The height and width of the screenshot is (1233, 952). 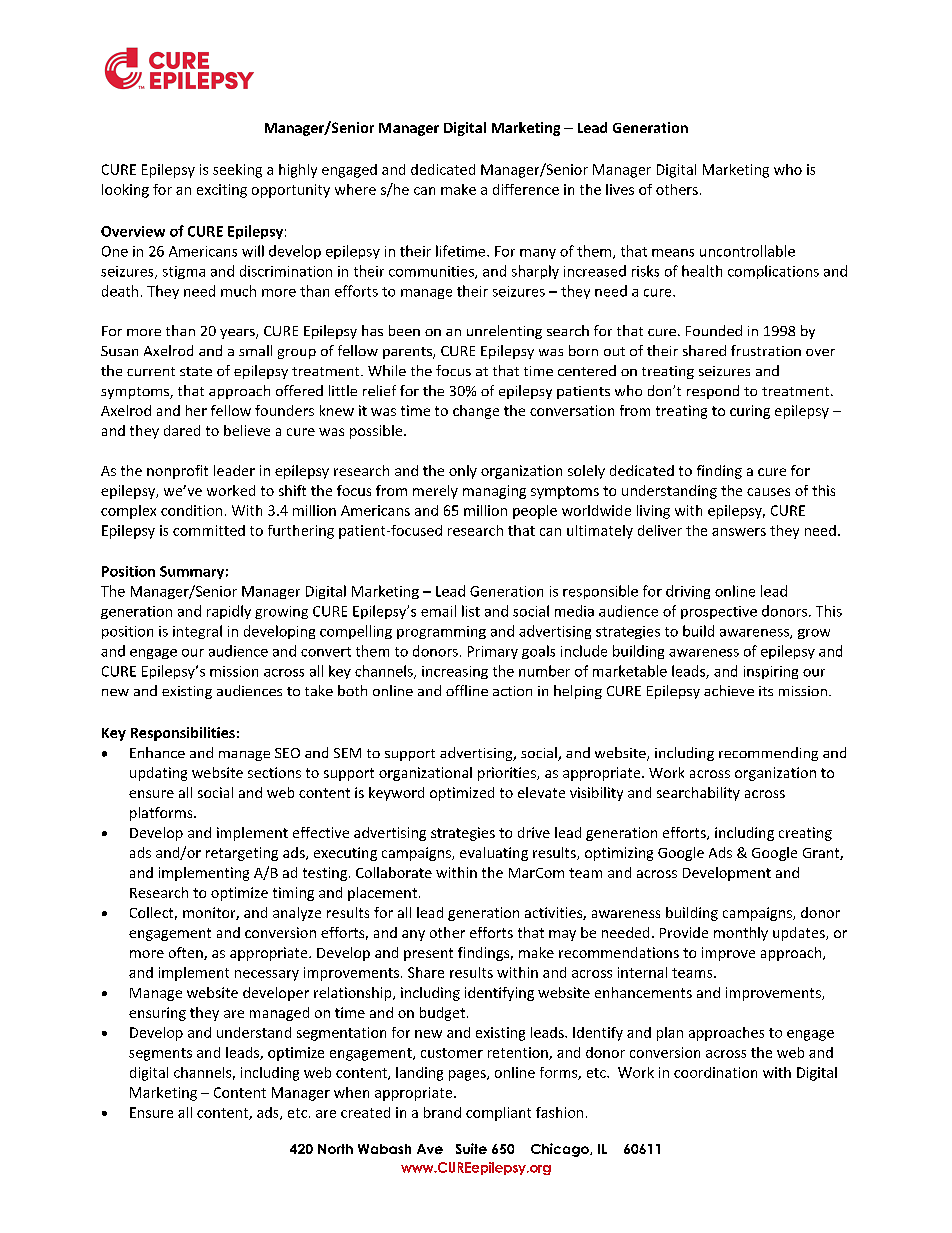 What do you see at coordinates (160, 1054) in the screenshot?
I see `segments` at bounding box center [160, 1054].
